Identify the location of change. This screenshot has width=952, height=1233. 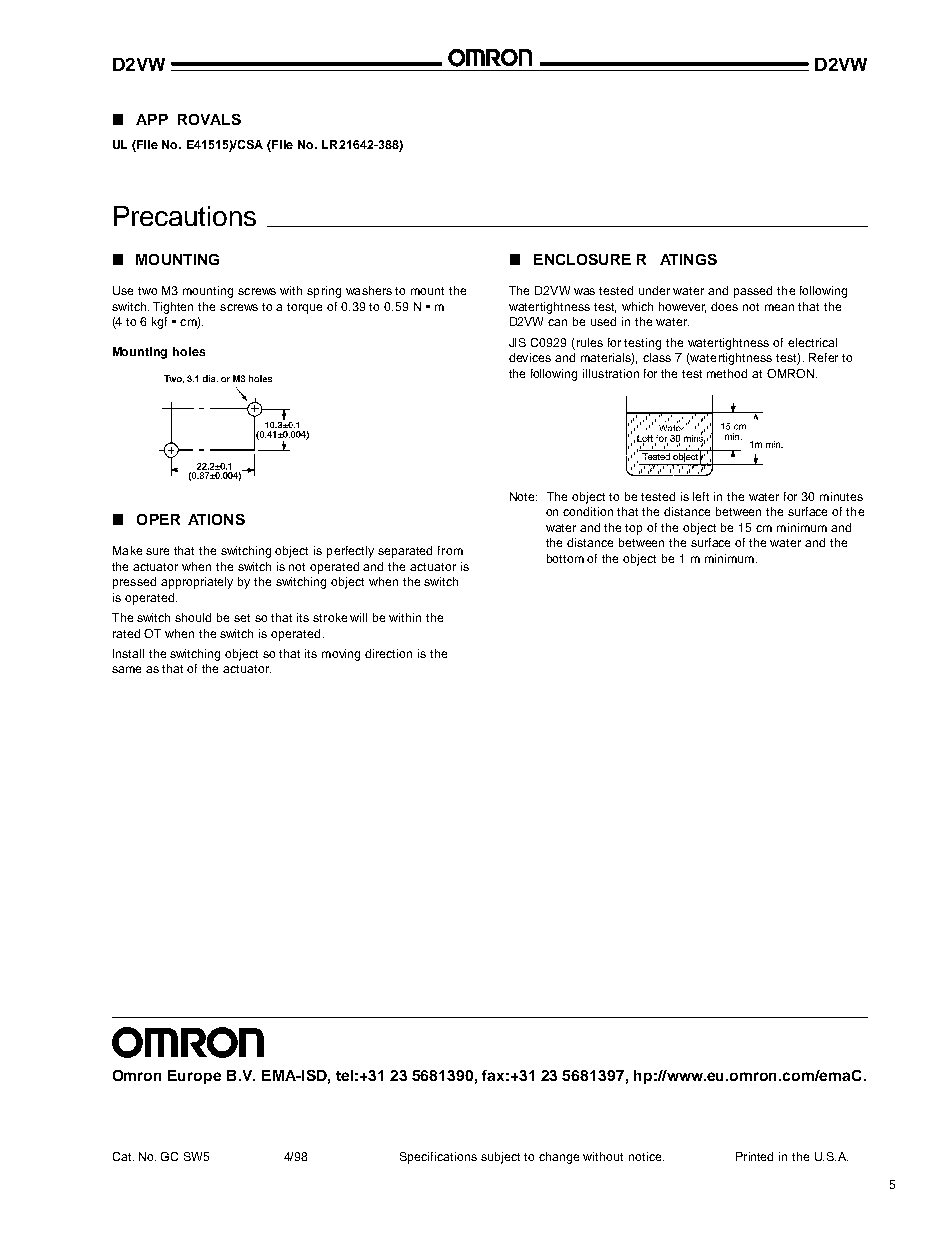
(559, 1158).
